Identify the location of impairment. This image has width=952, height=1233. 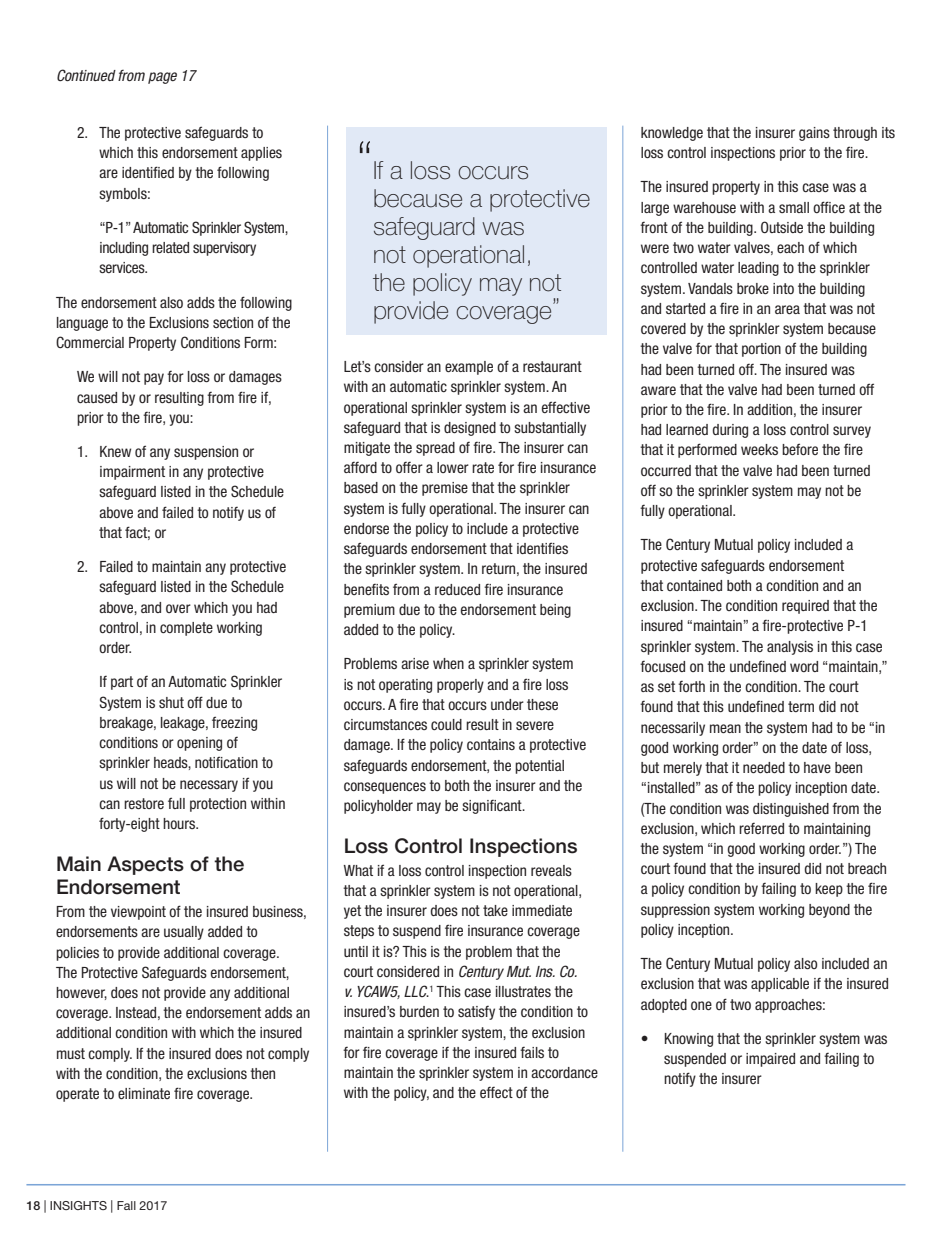
(132, 473).
